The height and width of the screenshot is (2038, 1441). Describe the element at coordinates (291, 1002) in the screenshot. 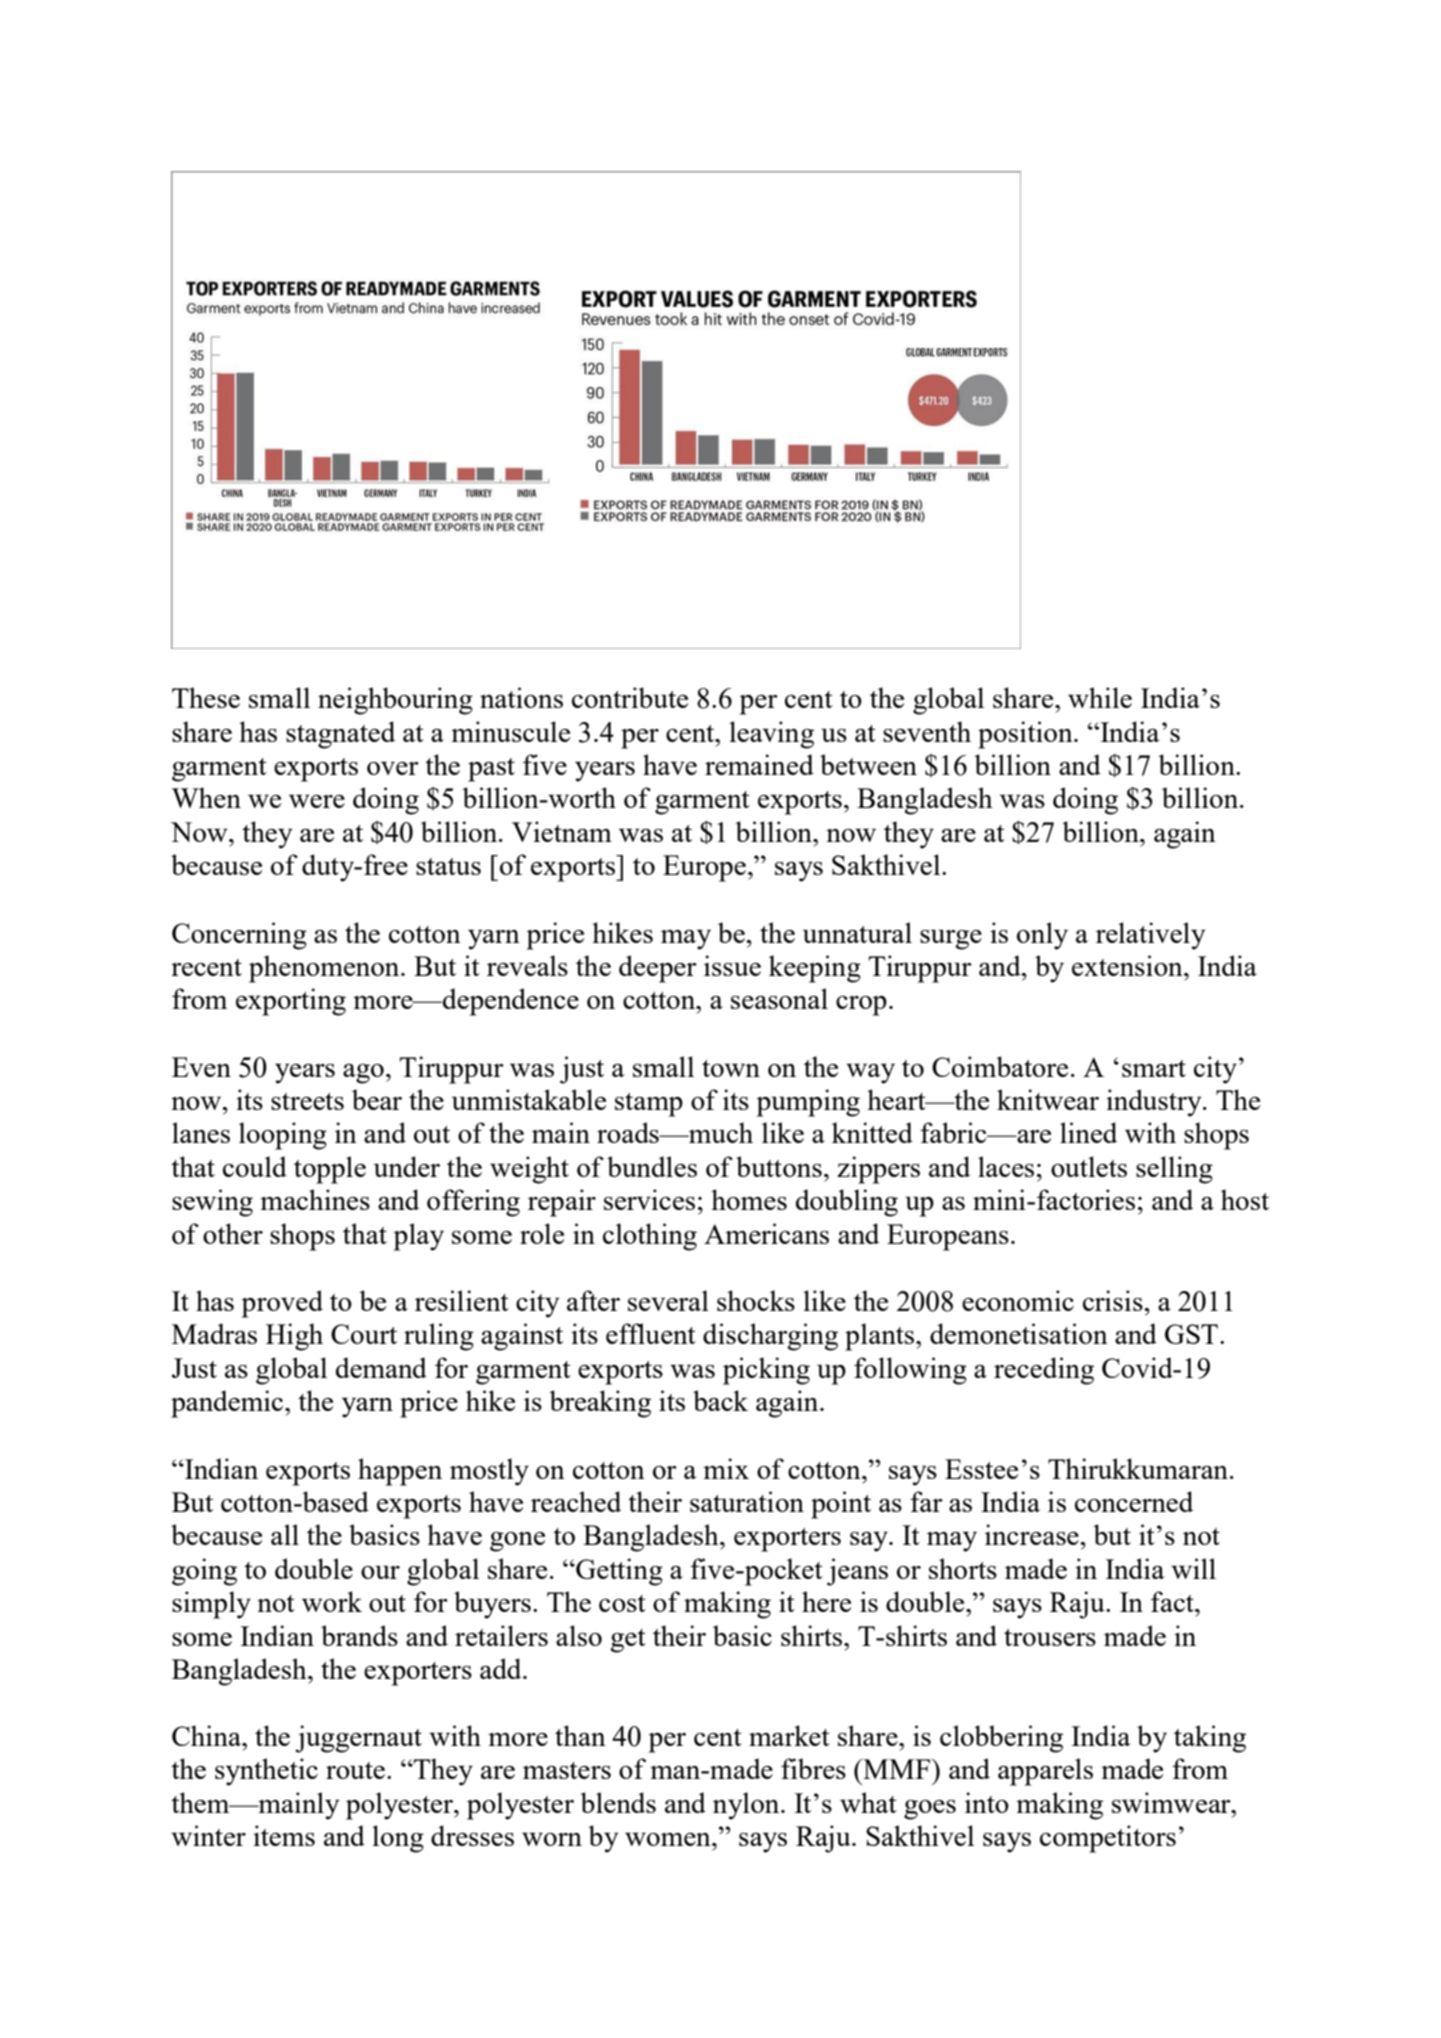

I see `exporting` at that location.
